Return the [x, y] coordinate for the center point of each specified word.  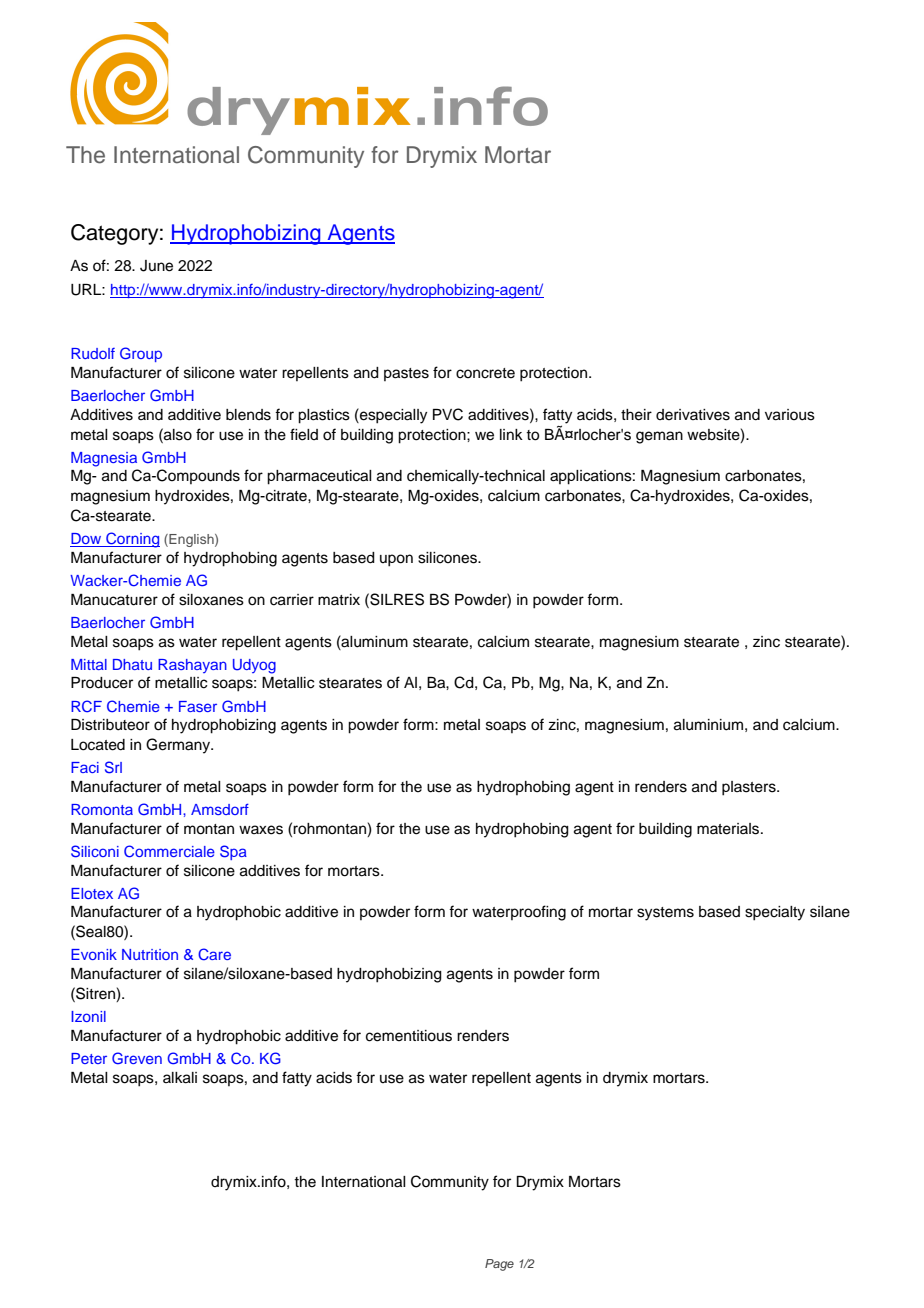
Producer [102, 683]
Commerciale [169, 851]
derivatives [693, 415]
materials [729, 829]
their [636, 415]
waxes [261, 830]
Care [214, 954]
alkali [180, 1078]
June [156, 266]
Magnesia [104, 459]
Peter [89, 1058]
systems [665, 914]
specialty [775, 913]
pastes [406, 374]
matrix [339, 599]
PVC [448, 414]
